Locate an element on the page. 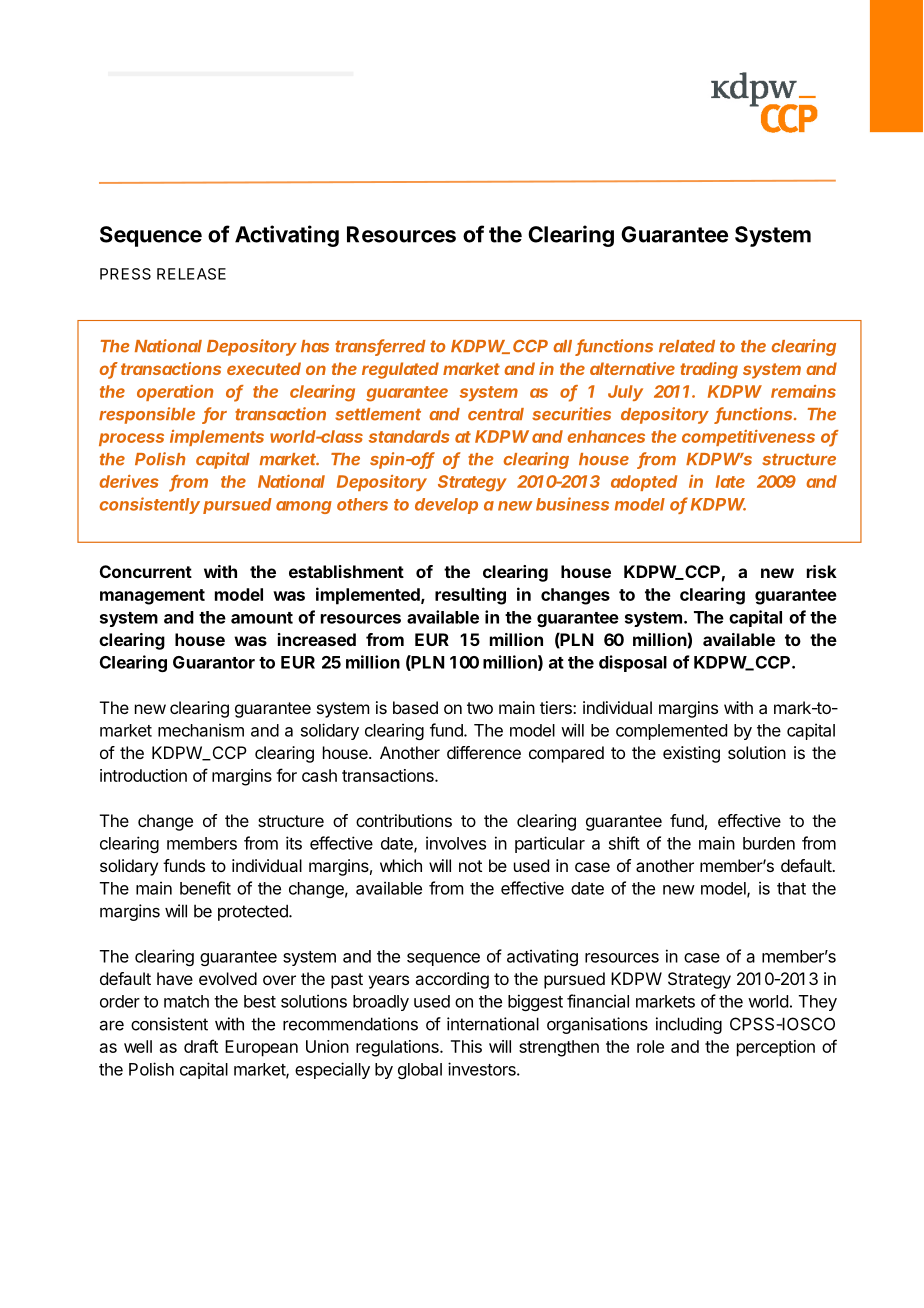 The height and width of the document is (1308, 924). draft is located at coordinates (201, 1046).
